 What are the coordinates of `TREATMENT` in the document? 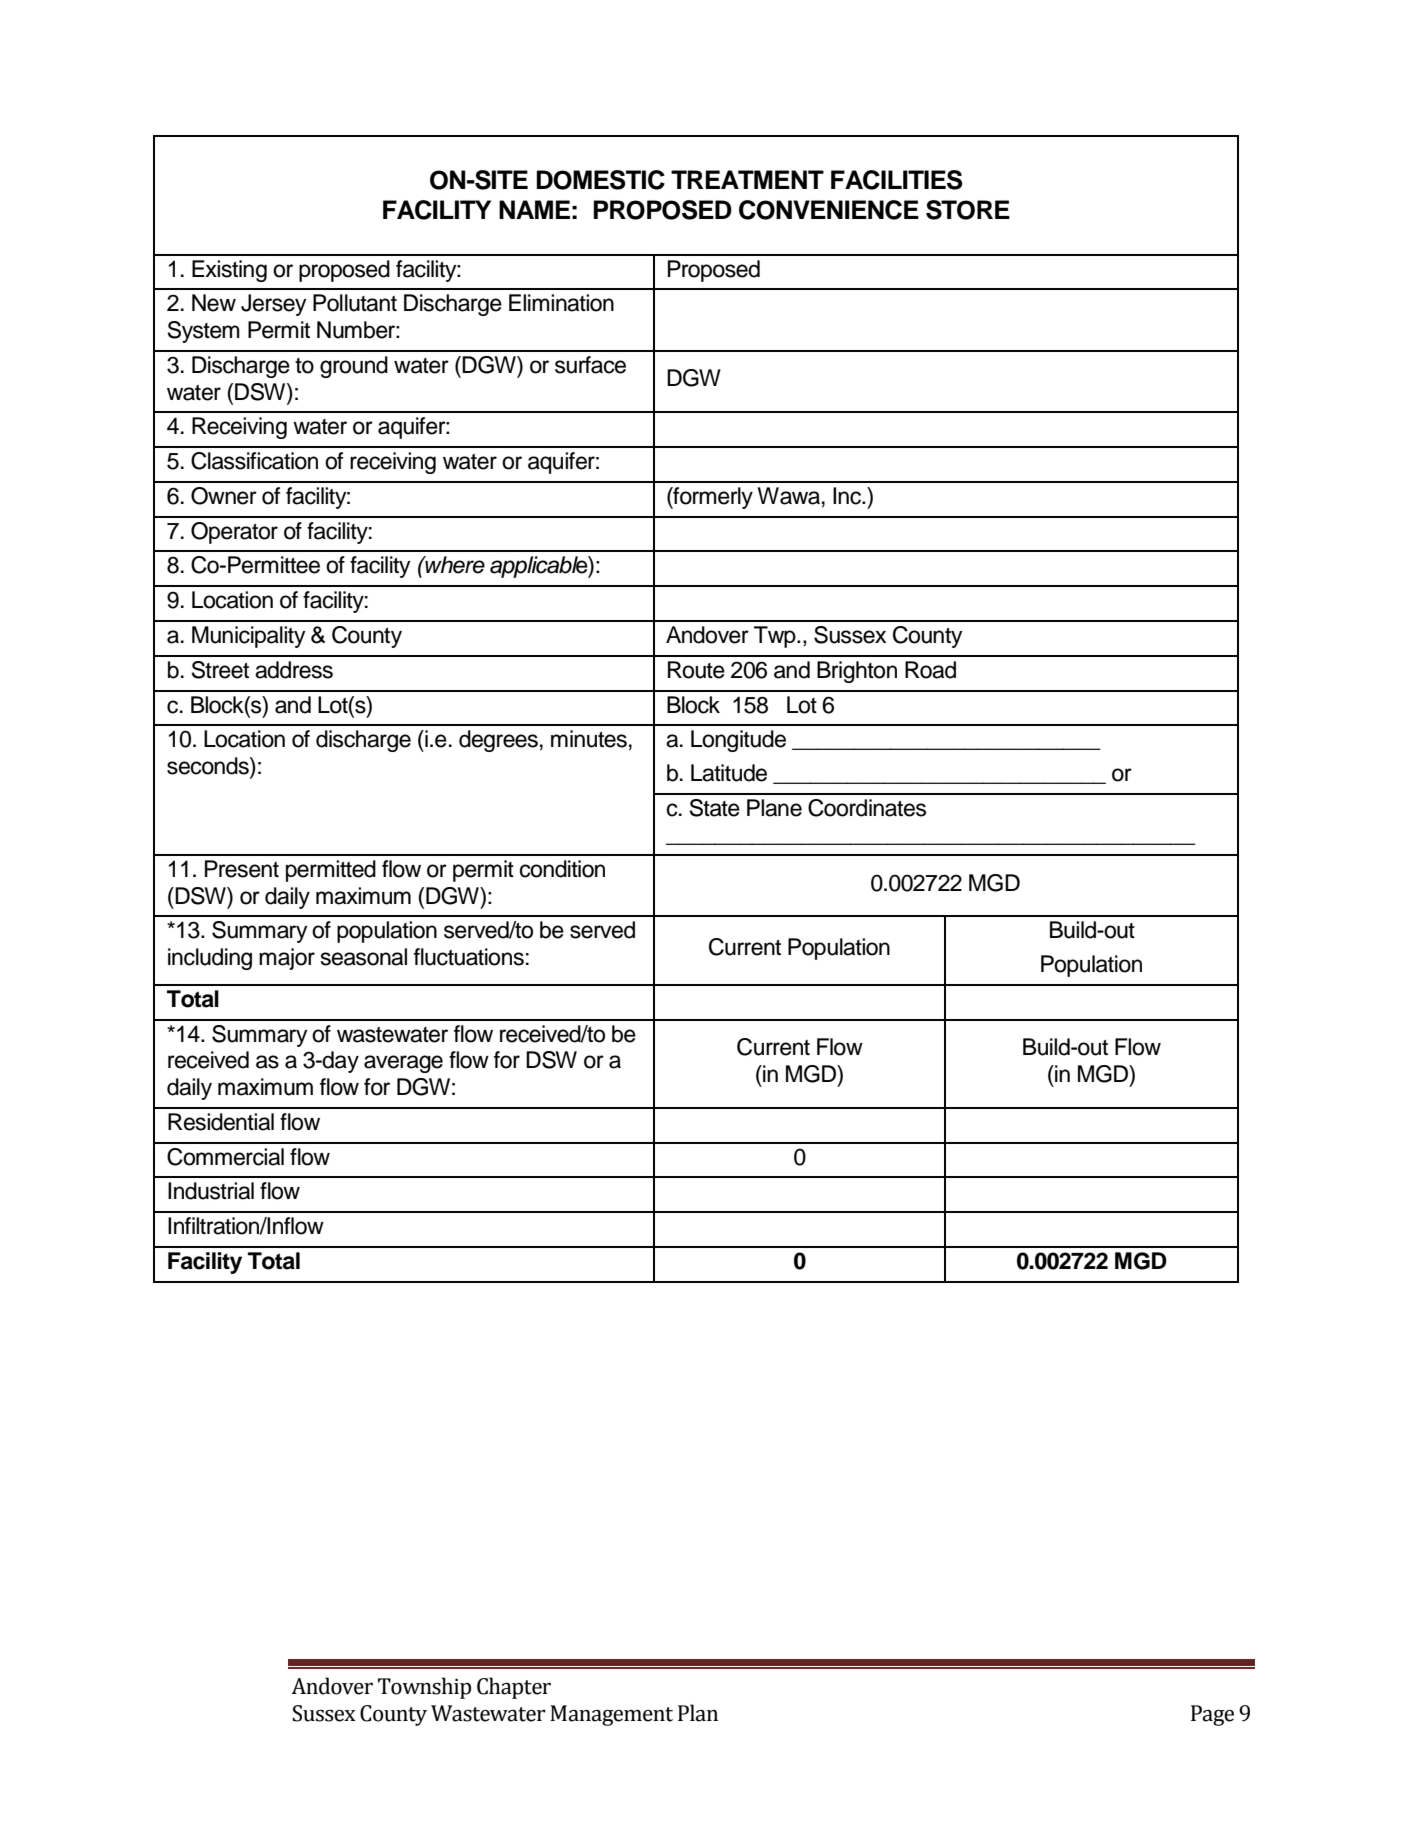 It's located at (747, 179).
